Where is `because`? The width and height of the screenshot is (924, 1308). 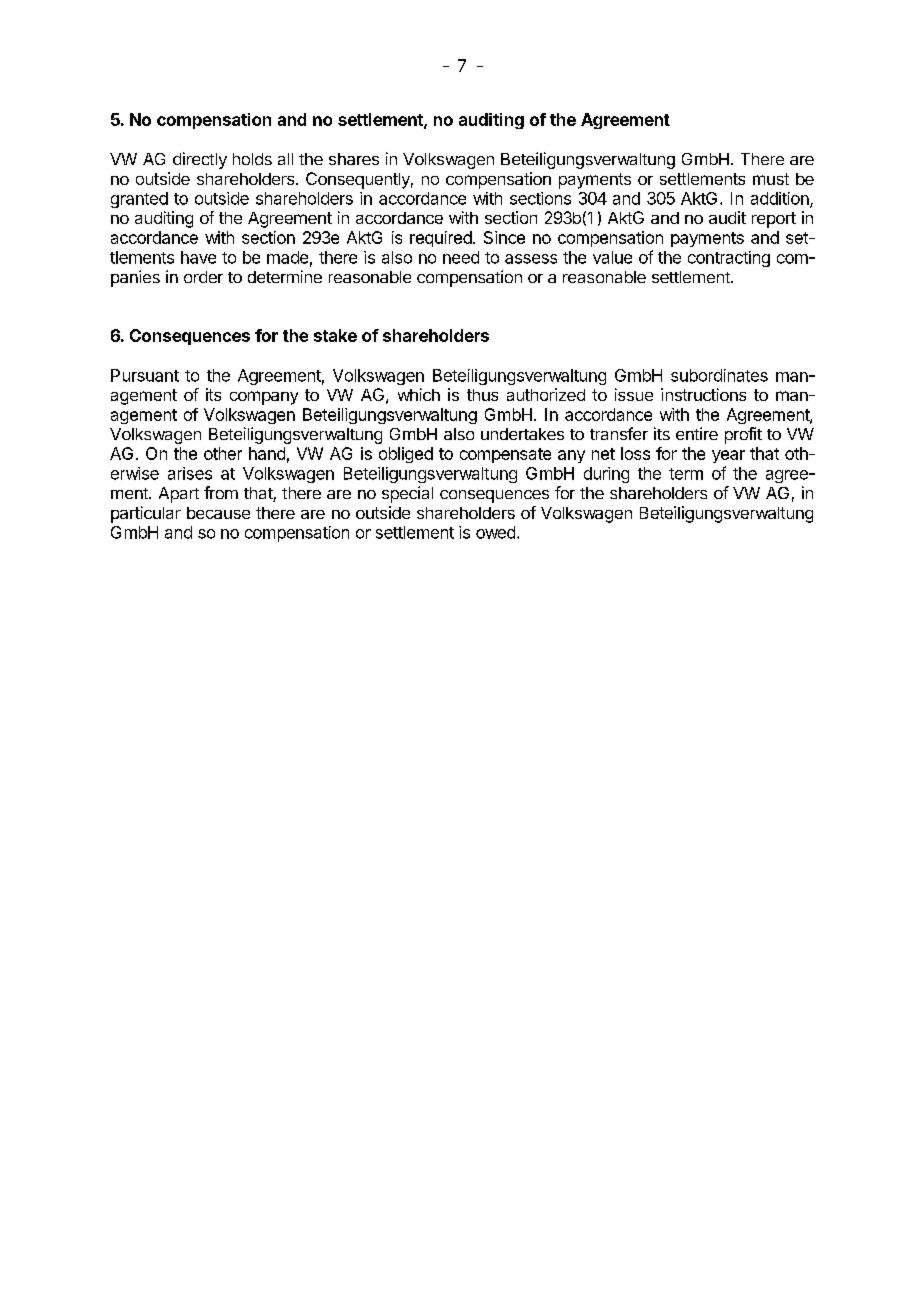
because is located at coordinates (218, 513).
